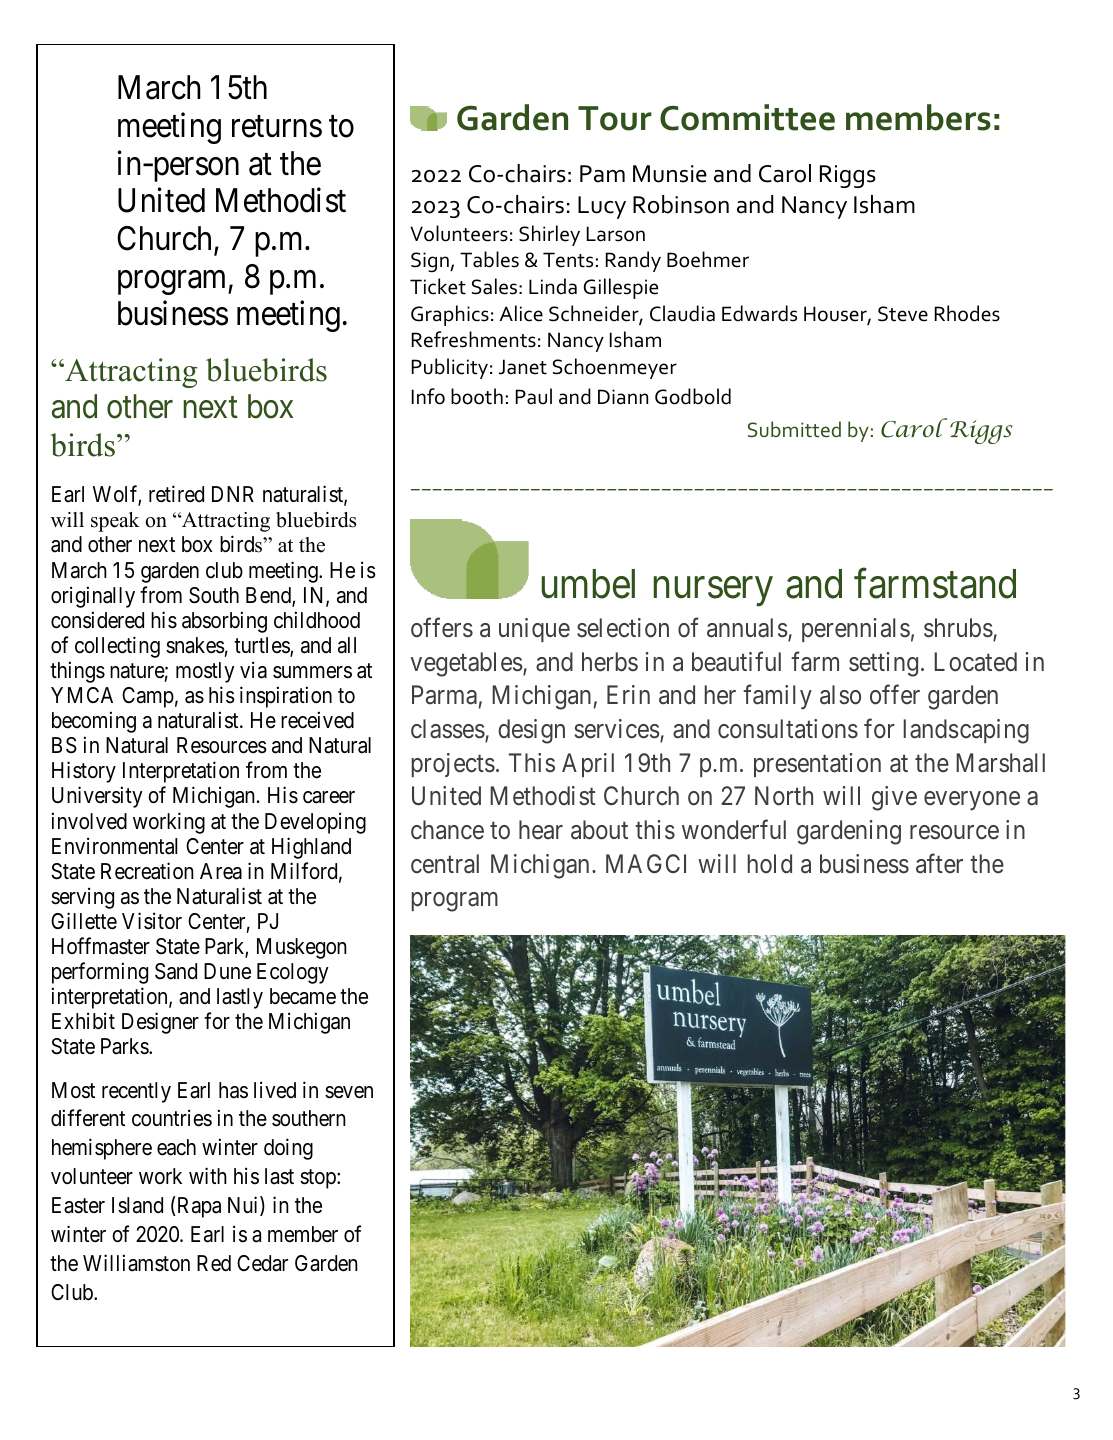 Image resolution: width=1113 pixels, height=1440 pixels. What do you see at coordinates (883, 664) in the document?
I see `setting` at bounding box center [883, 664].
